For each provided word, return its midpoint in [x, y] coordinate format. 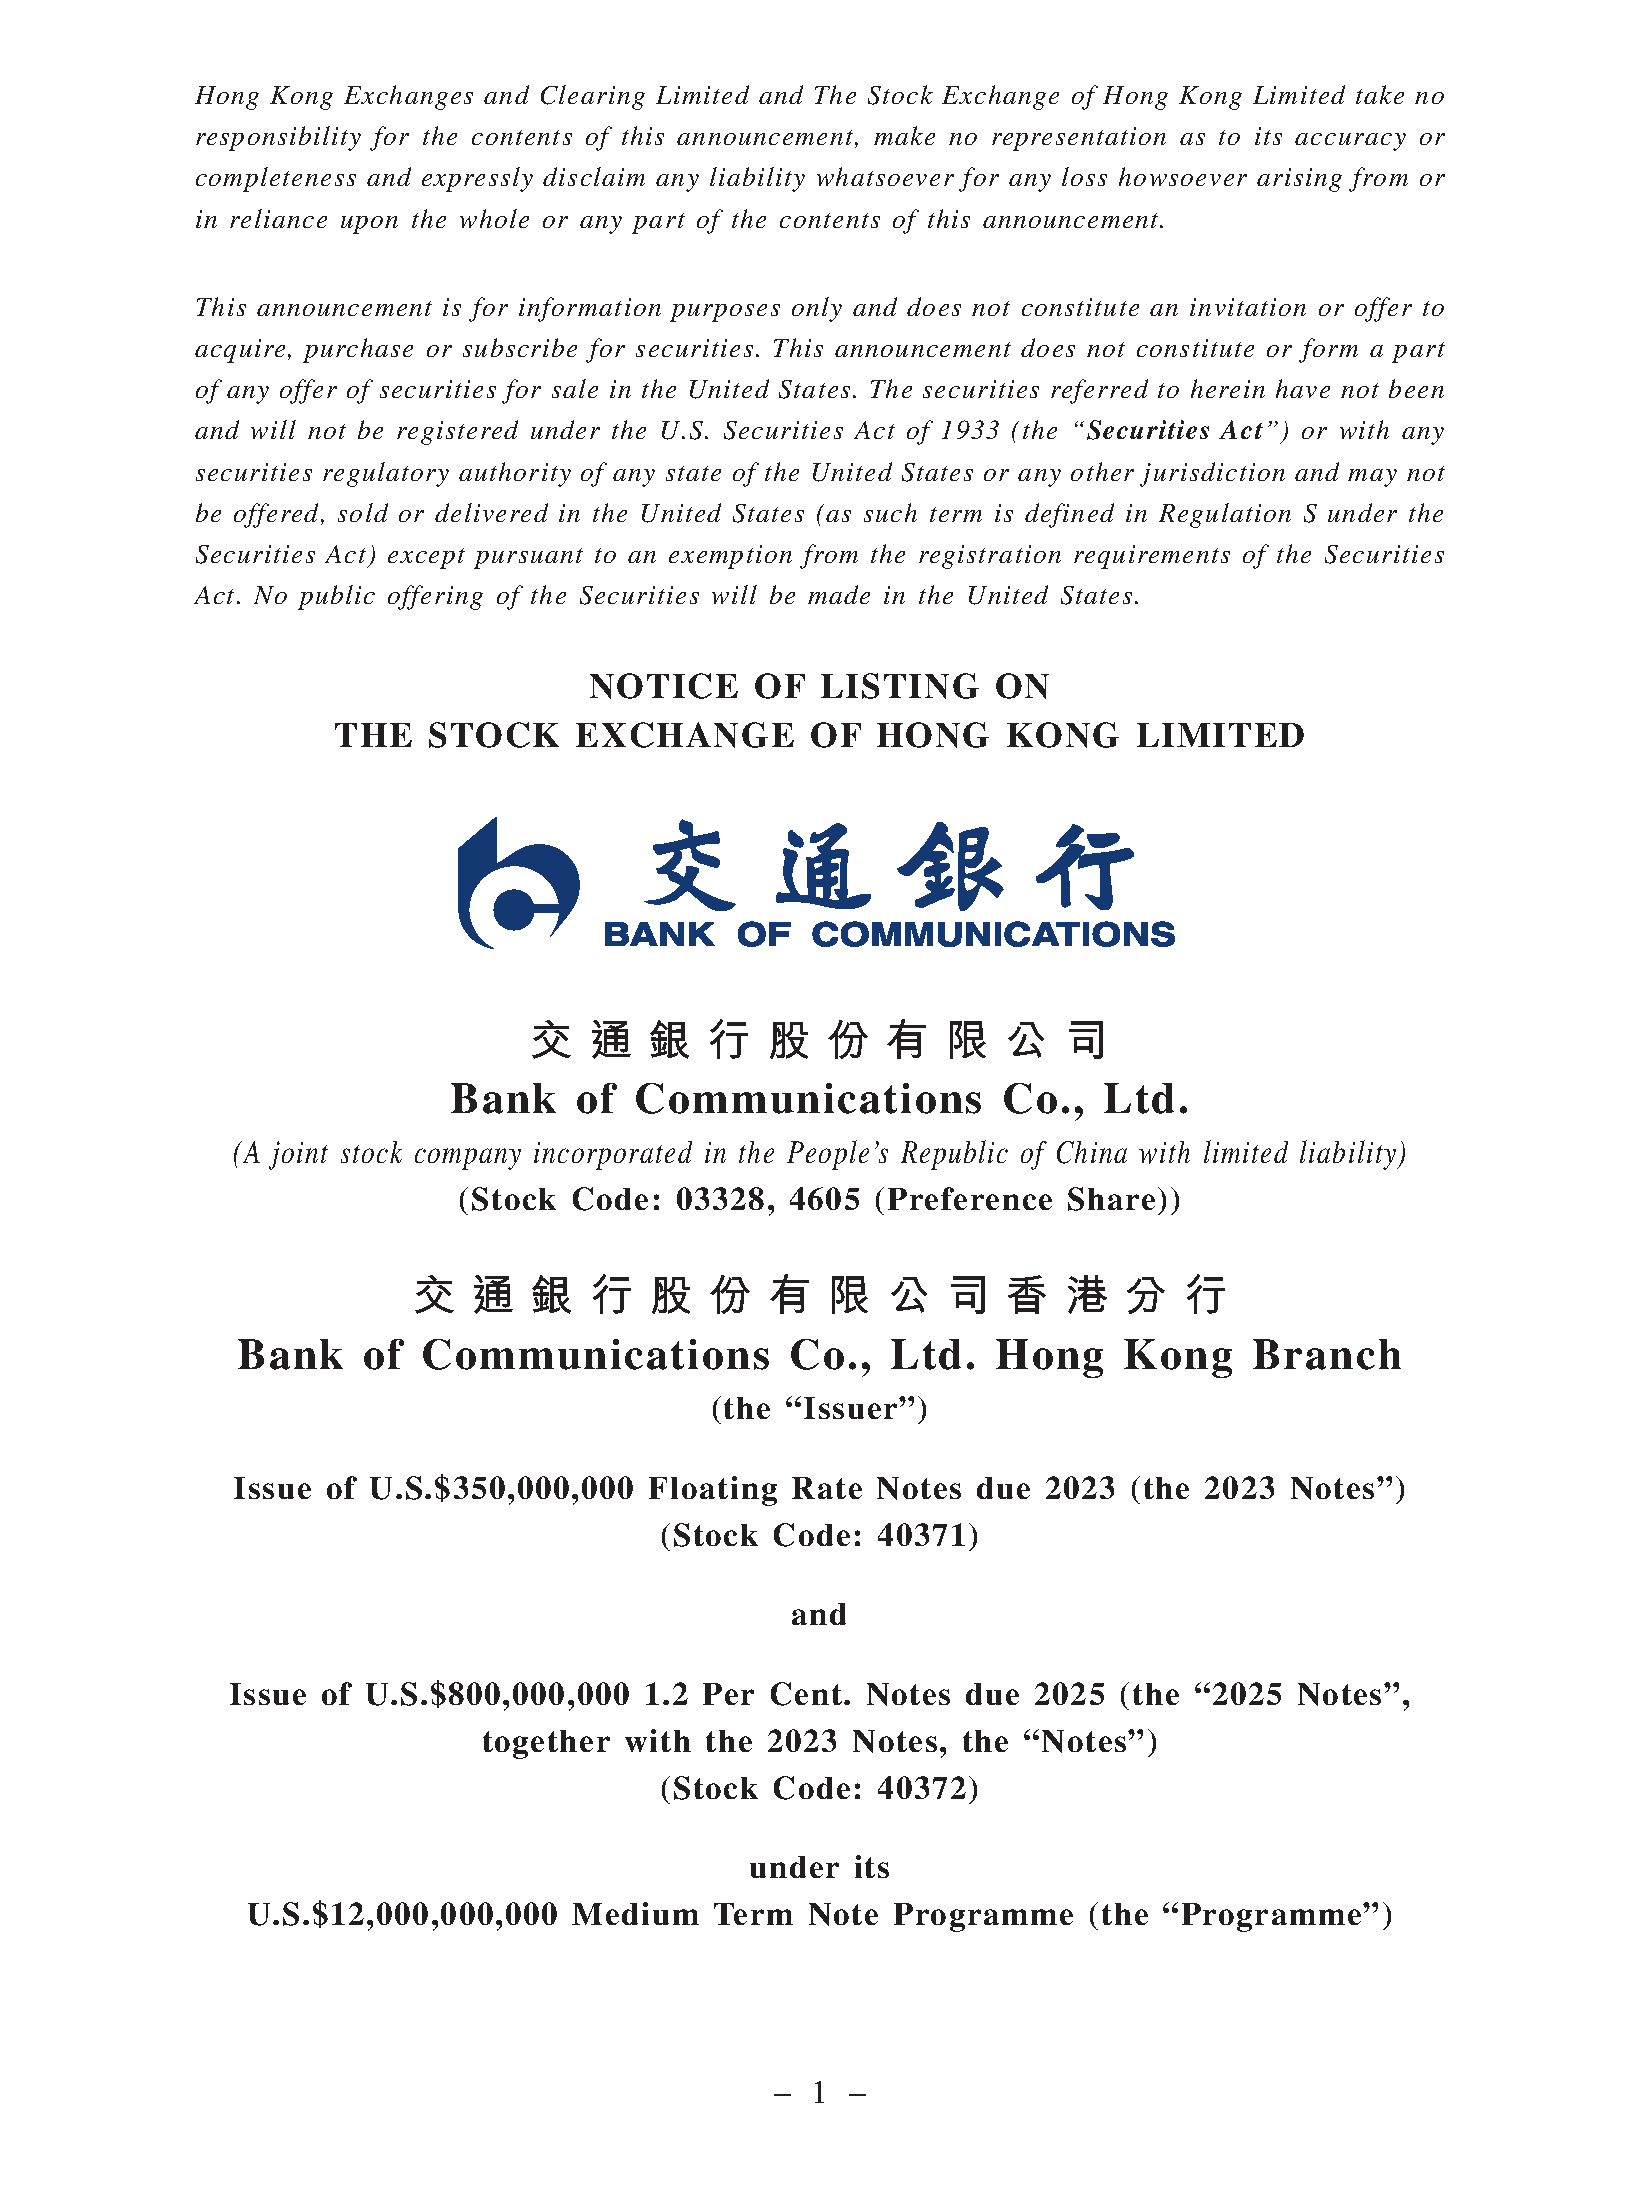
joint [298, 1155]
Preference [970, 1198]
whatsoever [885, 176]
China [1092, 1152]
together [546, 1744]
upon [369, 225]
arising [1299, 180]
